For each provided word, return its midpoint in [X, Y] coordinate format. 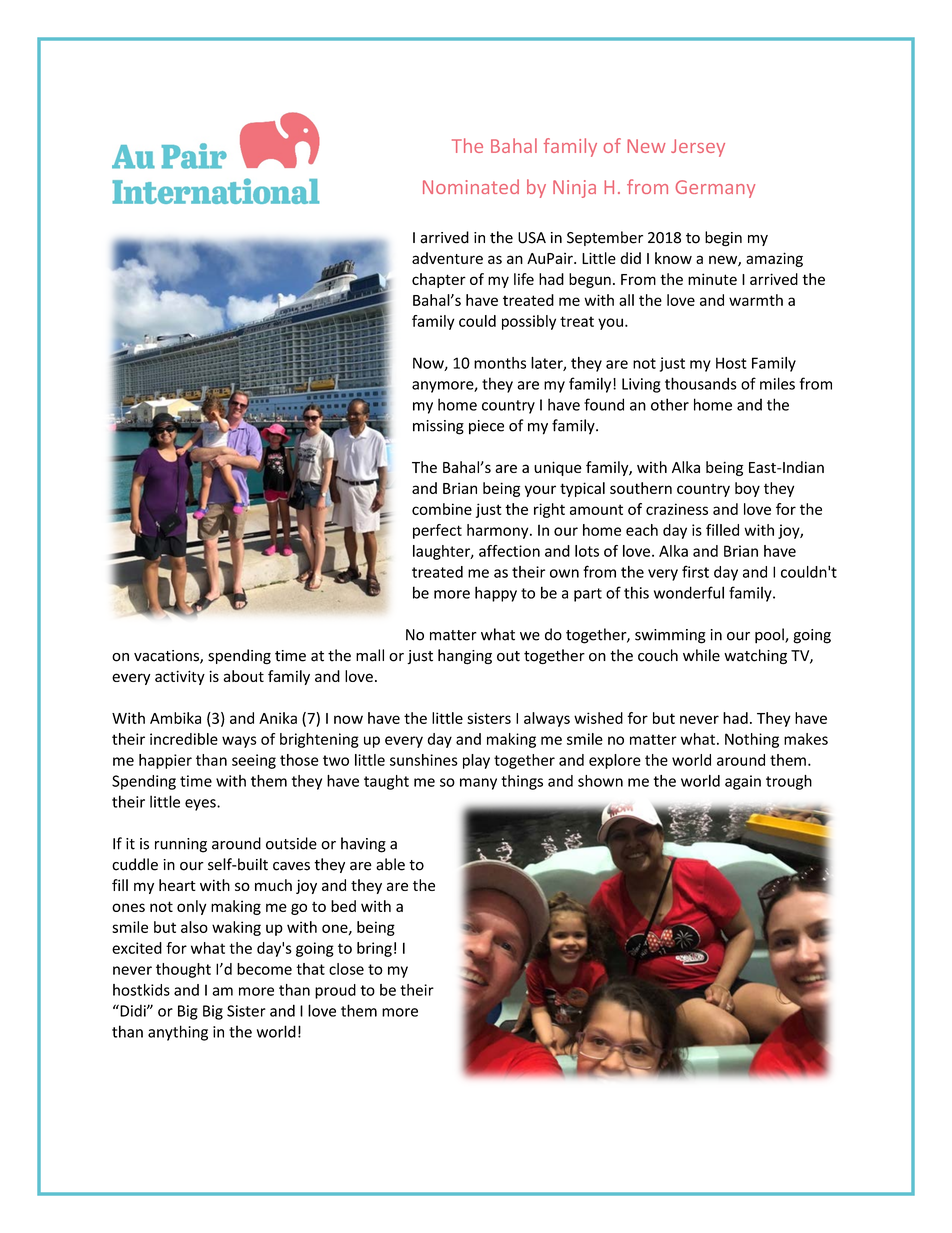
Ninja [574, 189]
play [476, 761]
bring [374, 949]
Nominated [471, 186]
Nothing [752, 740]
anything [178, 1033]
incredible [184, 739]
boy [747, 489]
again [743, 782]
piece [486, 427]
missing [438, 427]
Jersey [698, 148]
